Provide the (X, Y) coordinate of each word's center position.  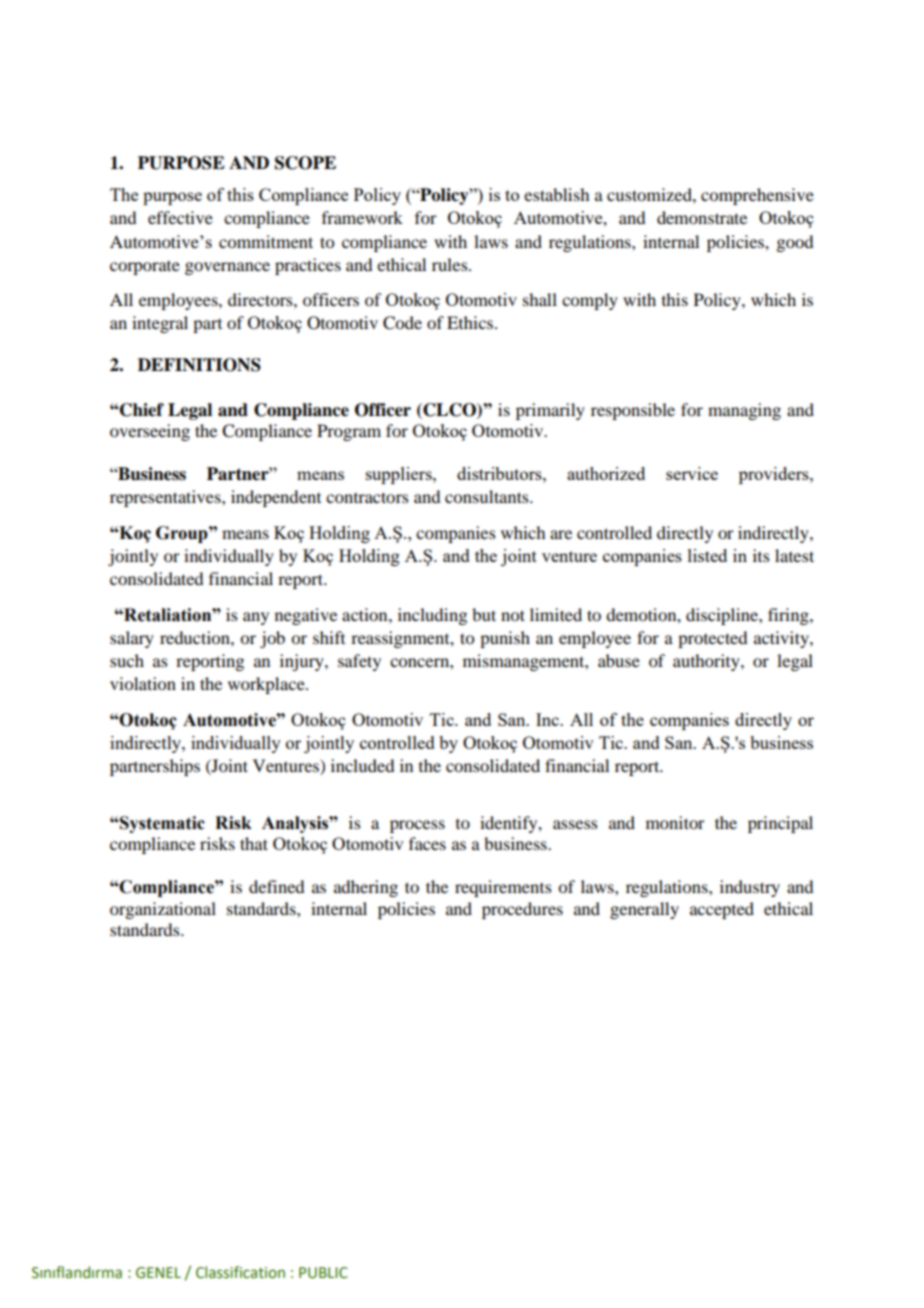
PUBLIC (323, 1273)
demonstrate (702, 217)
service (692, 473)
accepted (722, 910)
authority (707, 662)
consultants (488, 496)
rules (451, 264)
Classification (240, 1272)
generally (644, 910)
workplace (267, 685)
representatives (166, 498)
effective (180, 217)
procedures (522, 910)
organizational (163, 910)
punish (505, 639)
